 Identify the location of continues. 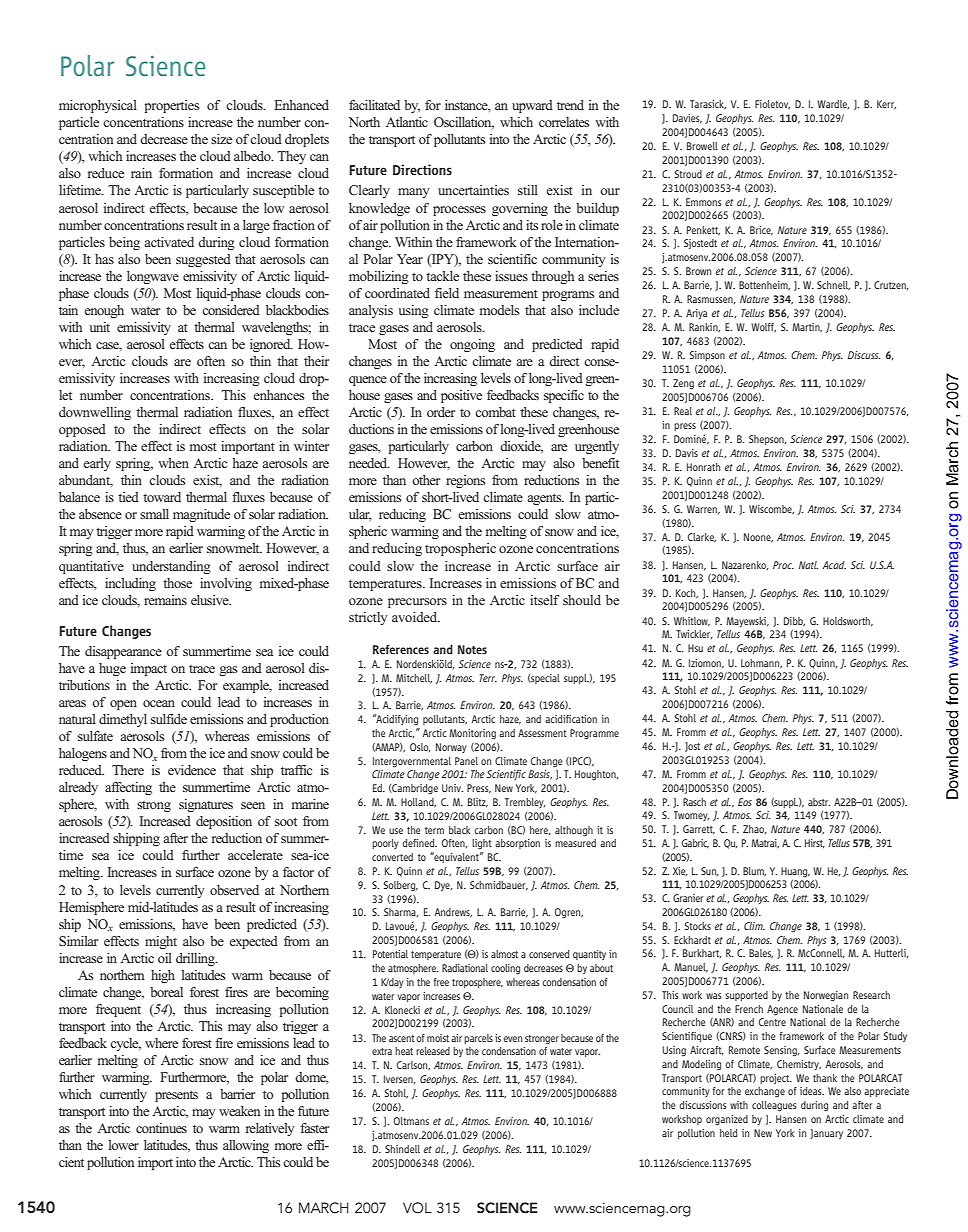
(161, 1128).
